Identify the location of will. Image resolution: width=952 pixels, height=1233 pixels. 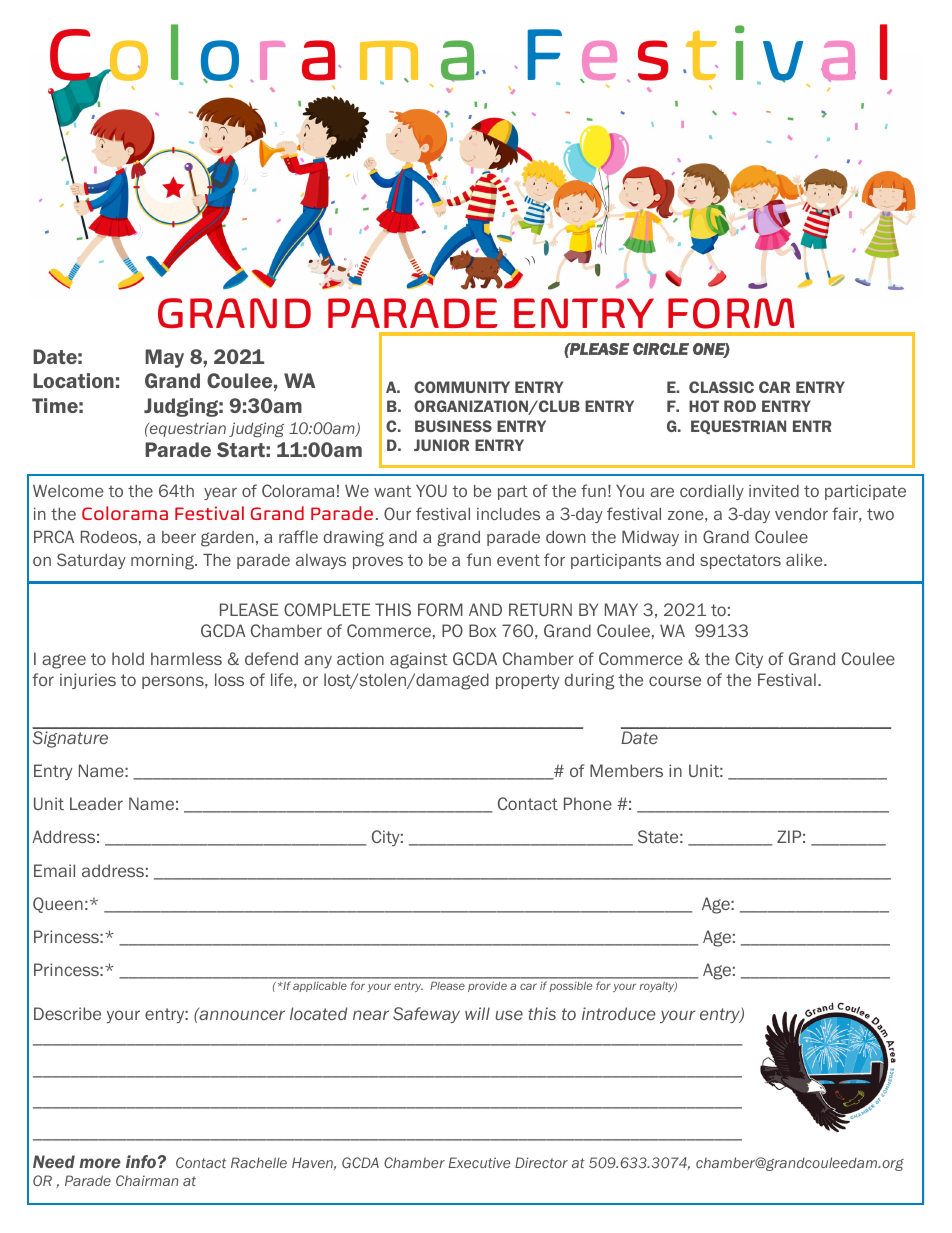
(477, 1013).
